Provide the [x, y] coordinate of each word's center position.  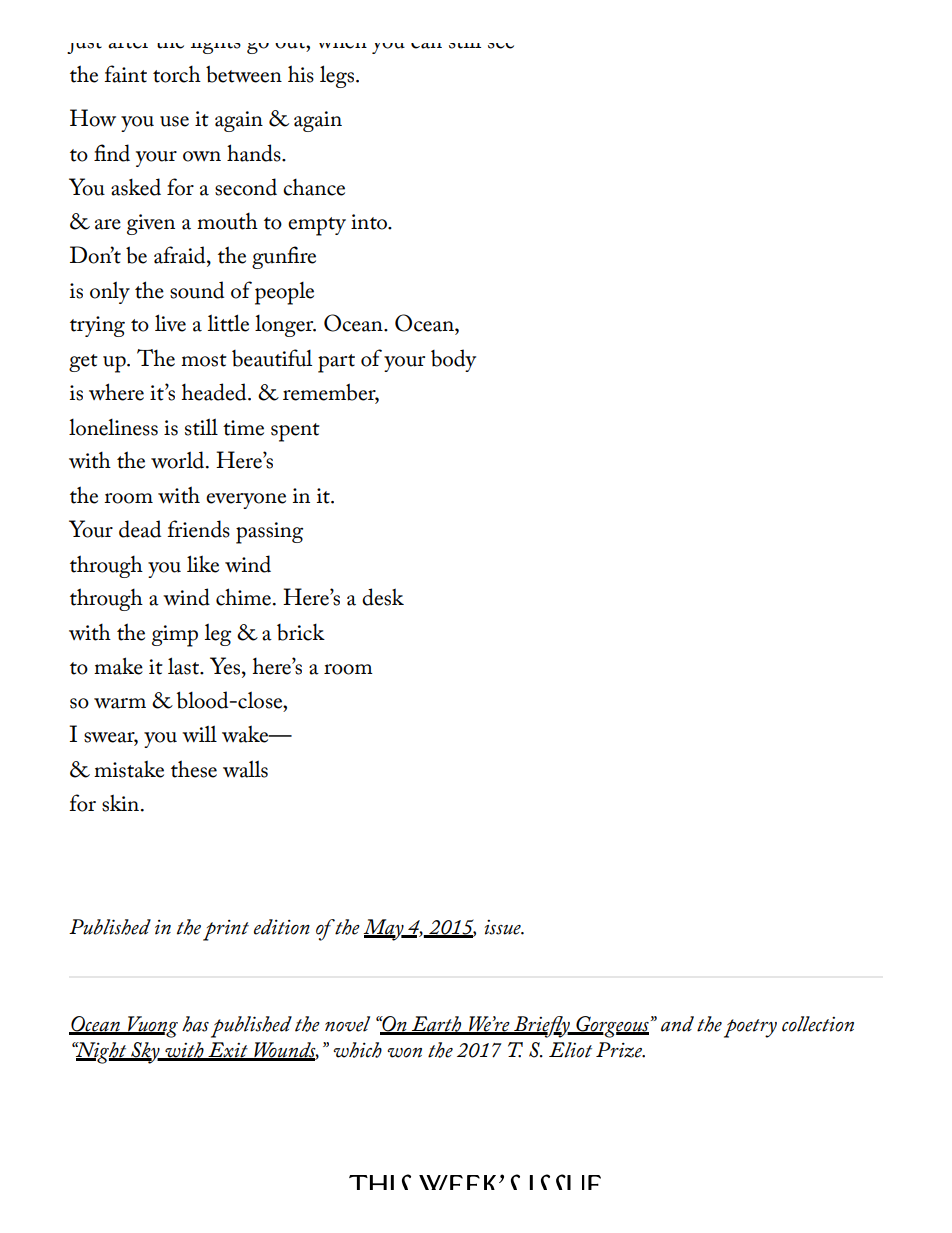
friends [198, 529]
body [453, 360]
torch [177, 74]
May [384, 930]
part [336, 363]
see [501, 46]
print [226, 930]
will [199, 733]
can [426, 46]
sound [197, 290]
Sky [145, 1053]
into [370, 222]
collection [818, 1024]
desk [383, 597]
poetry [750, 1028]
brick [301, 632]
